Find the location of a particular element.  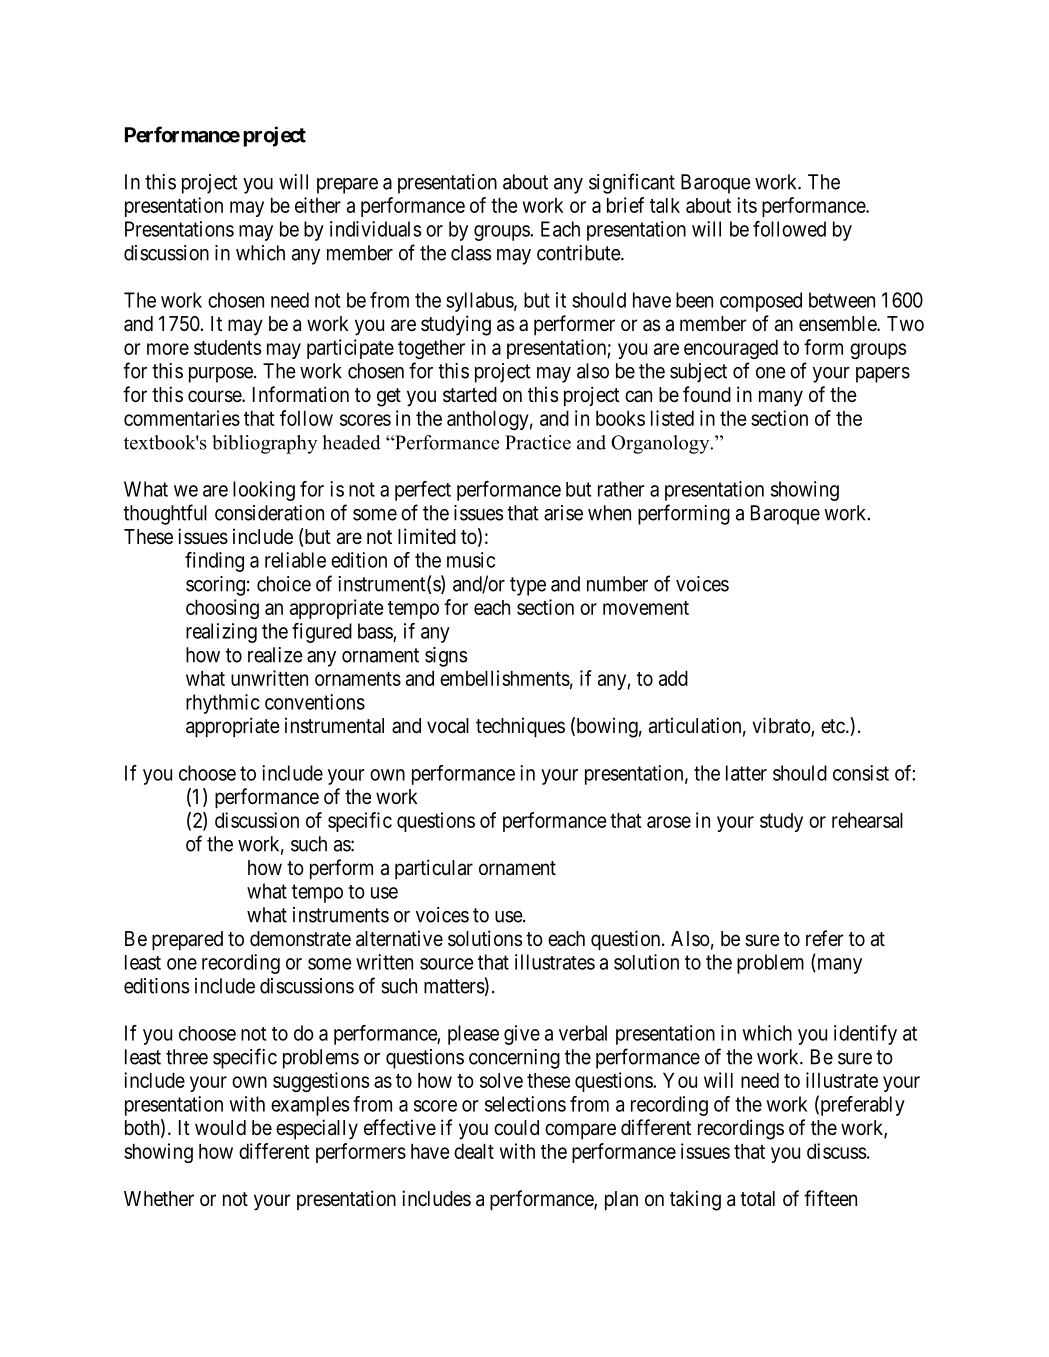

would is located at coordinates (220, 1127).
